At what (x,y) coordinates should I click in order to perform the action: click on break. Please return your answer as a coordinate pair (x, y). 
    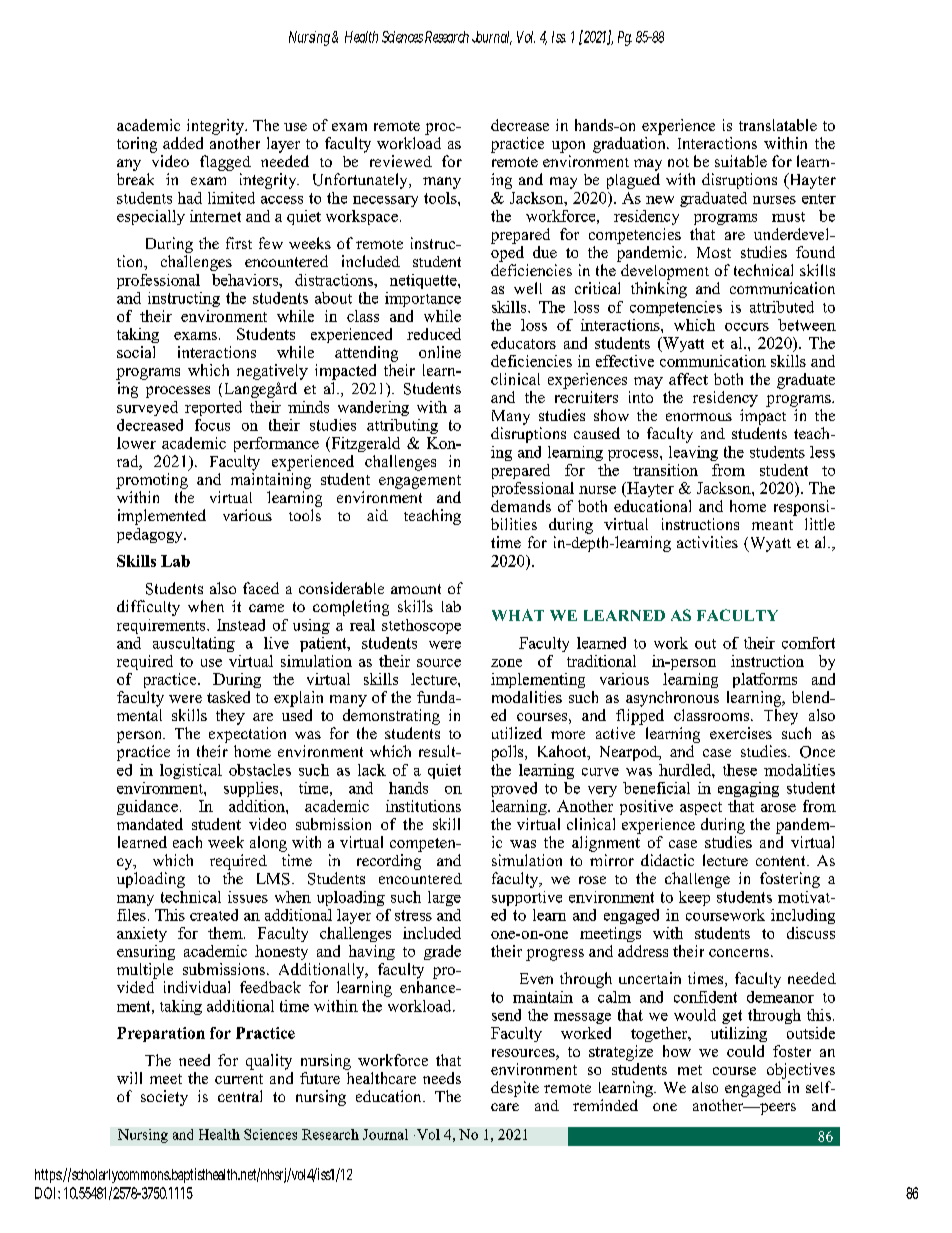
    Looking at the image, I should click on (135, 179).
